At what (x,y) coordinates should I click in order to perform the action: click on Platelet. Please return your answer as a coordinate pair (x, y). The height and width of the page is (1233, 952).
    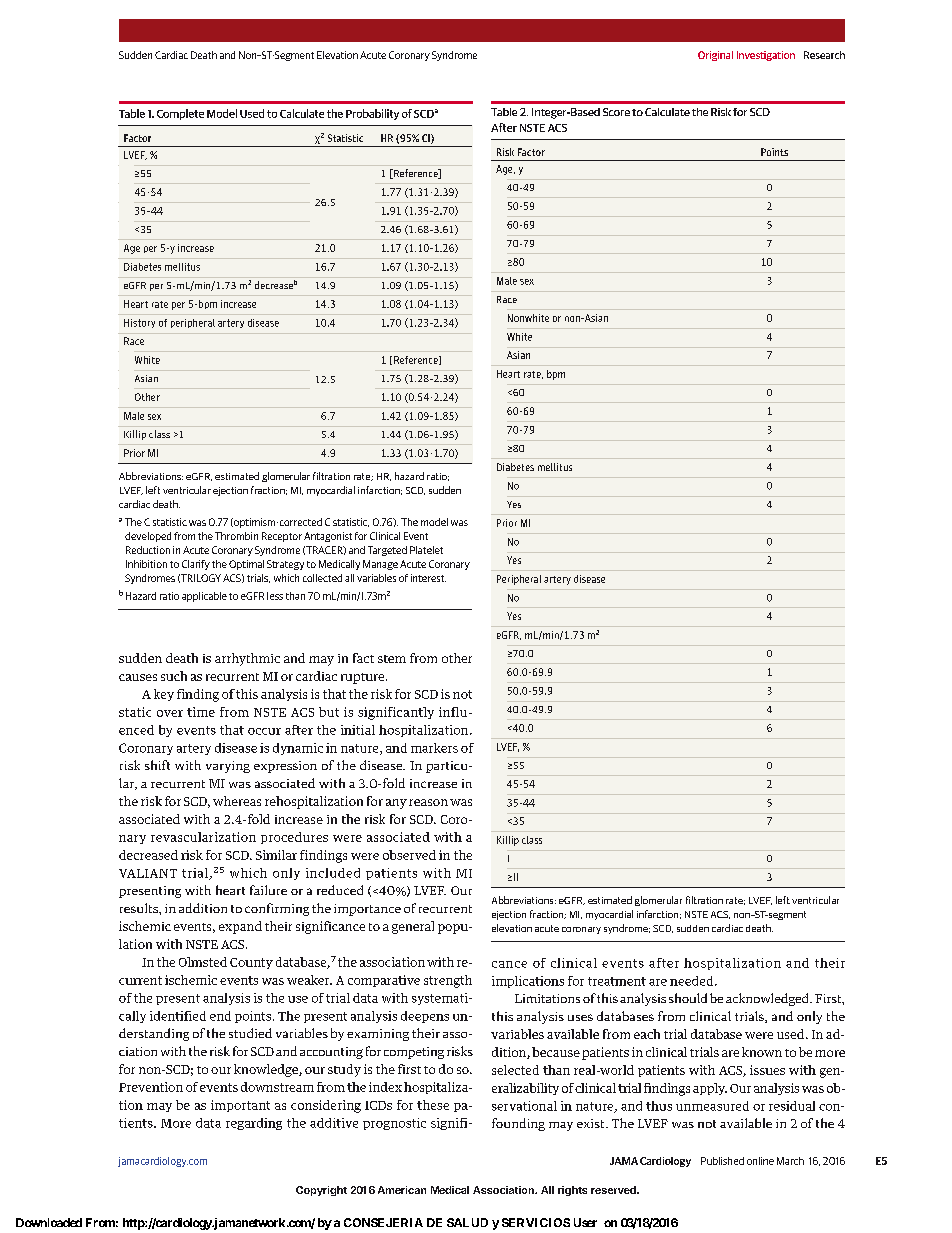
    Looking at the image, I should click on (426, 550).
